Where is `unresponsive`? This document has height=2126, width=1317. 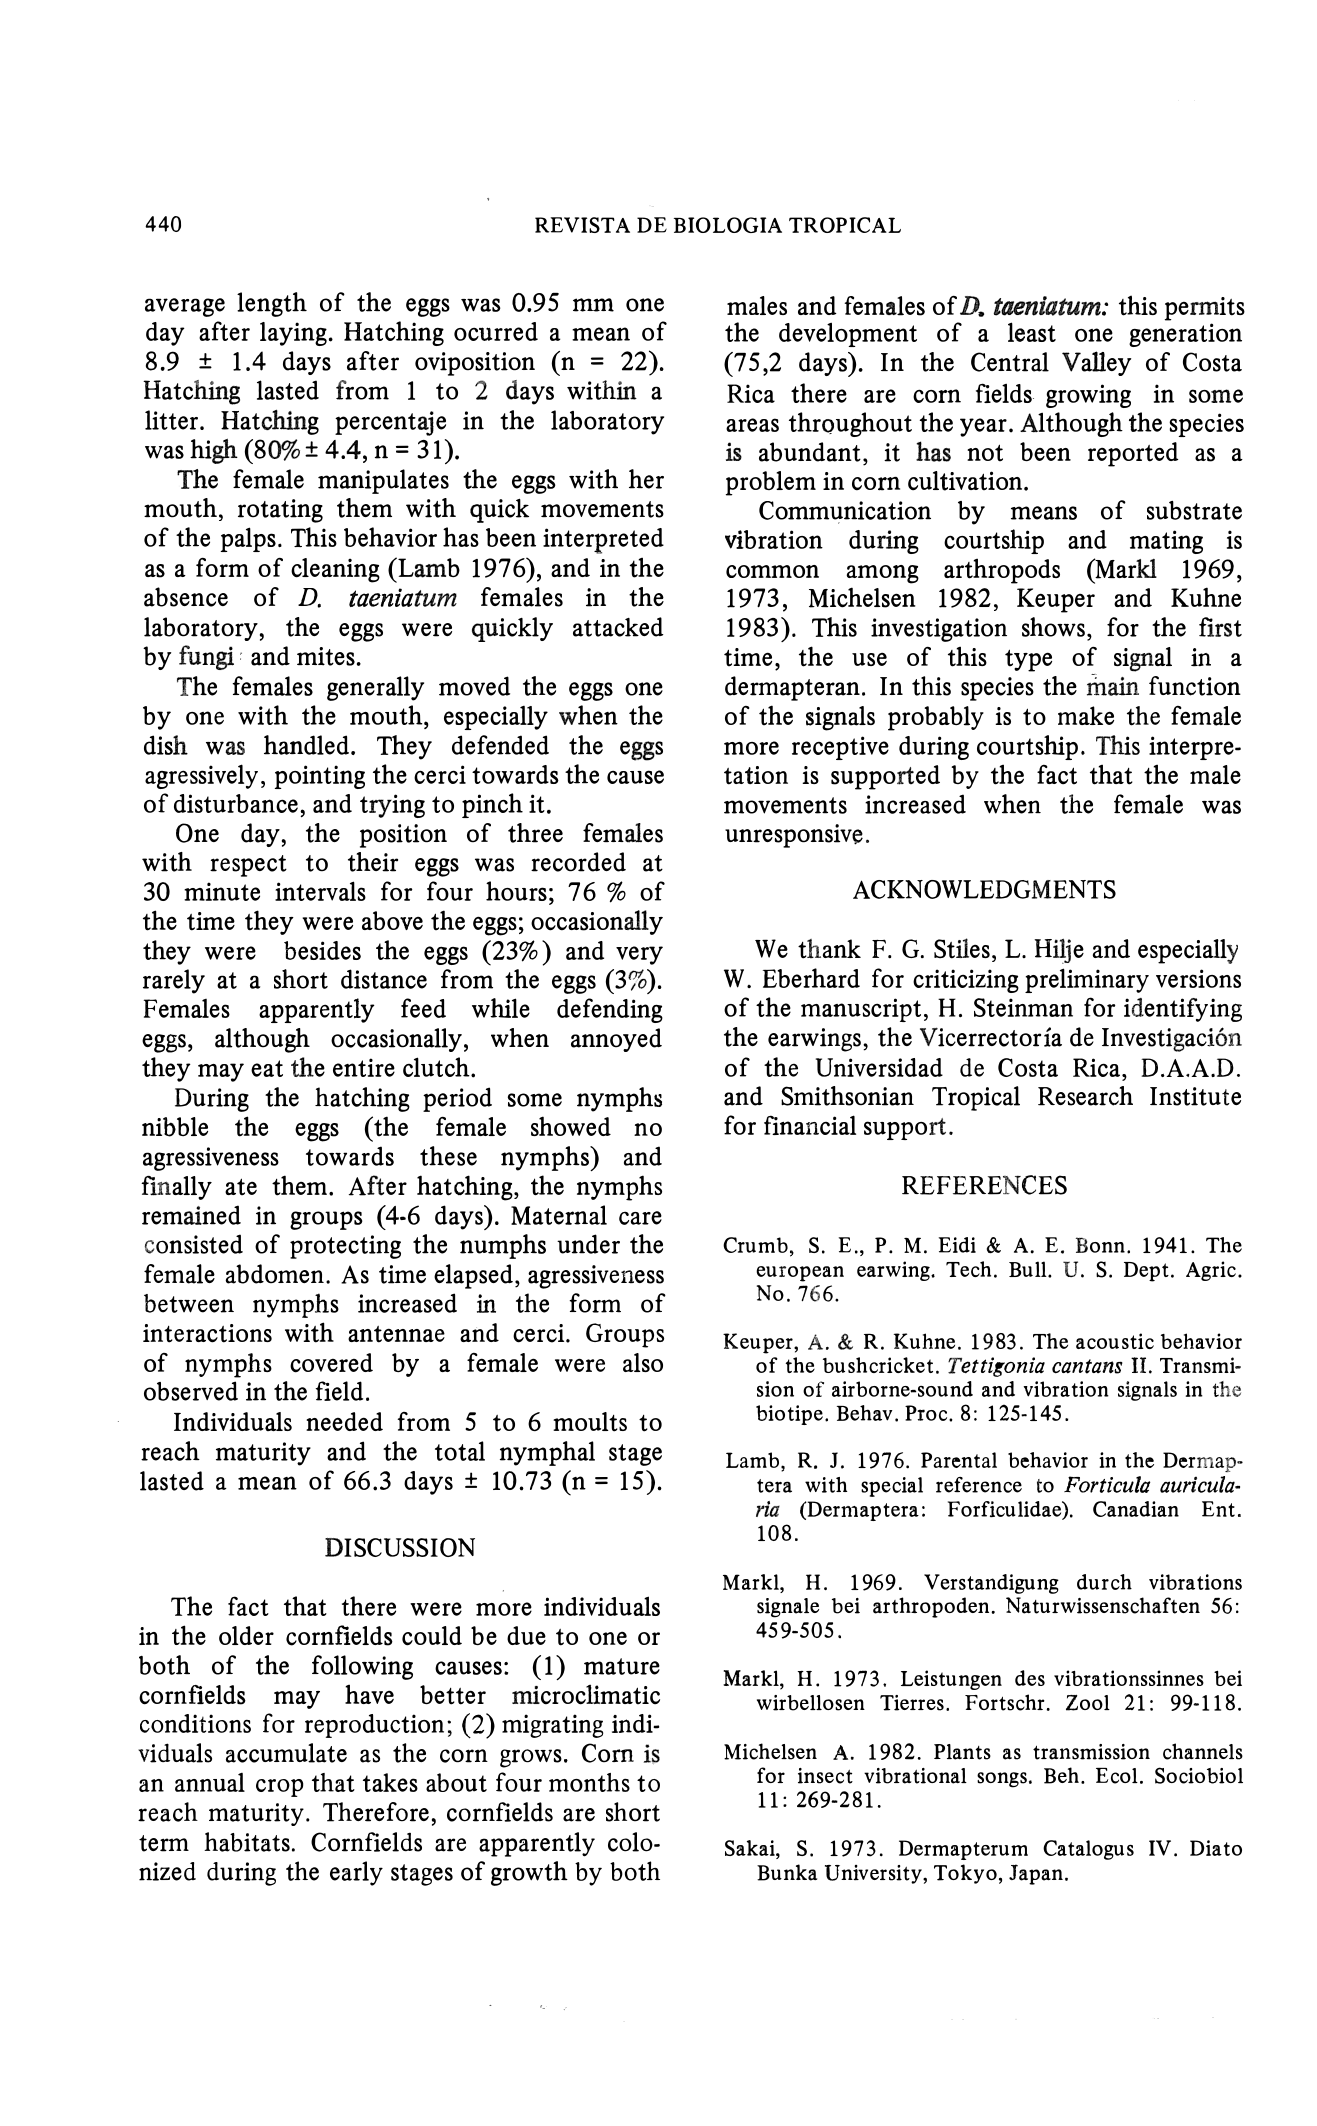
unresponsive is located at coordinates (794, 836).
